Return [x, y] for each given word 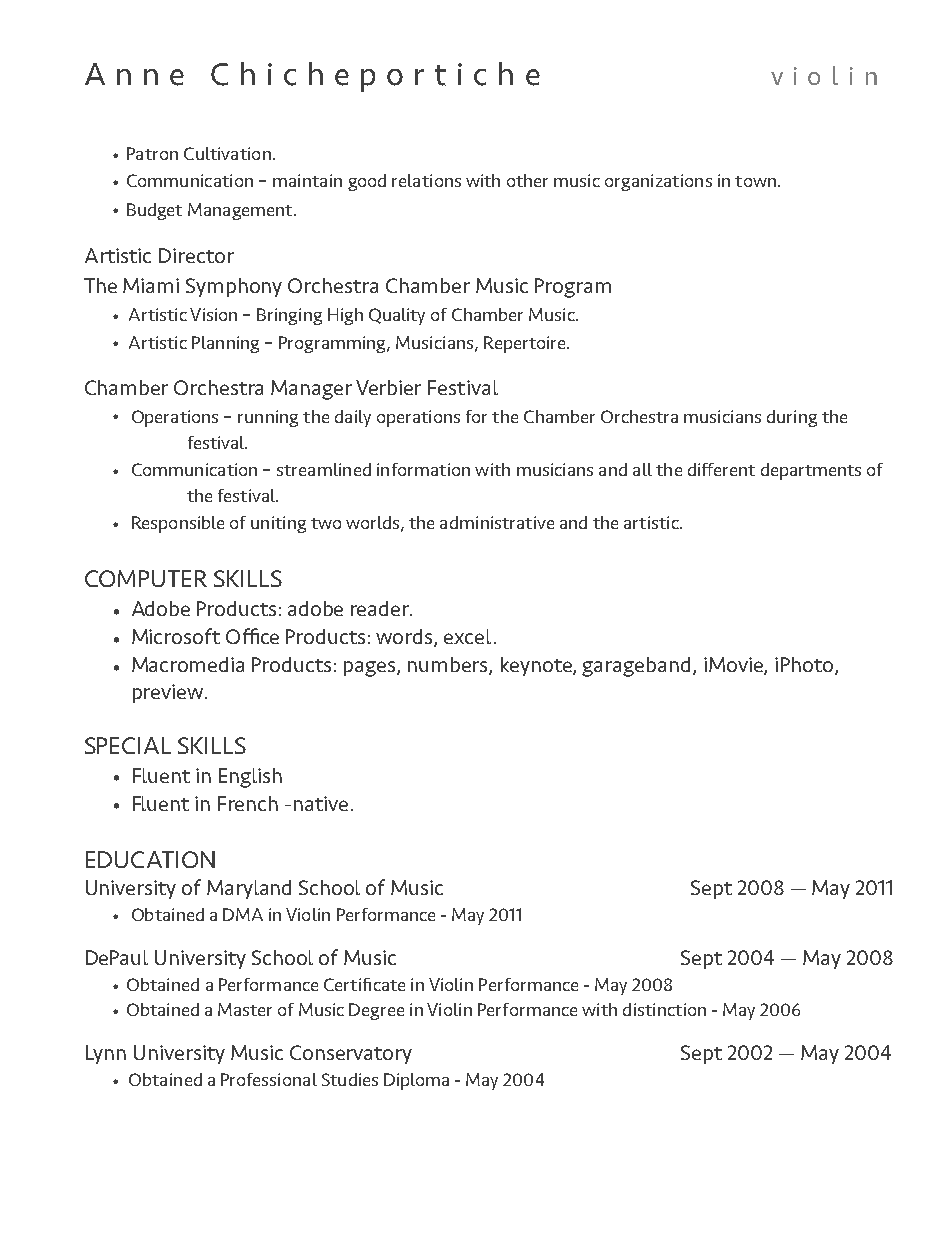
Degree [376, 1011]
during [792, 418]
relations [426, 180]
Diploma [416, 1081]
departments [811, 471]
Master [245, 1009]
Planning [225, 344]
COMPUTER [146, 578]
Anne [134, 74]
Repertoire [526, 344]
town [755, 181]
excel [467, 636]
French [248, 803]
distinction [664, 1009]
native [321, 803]
